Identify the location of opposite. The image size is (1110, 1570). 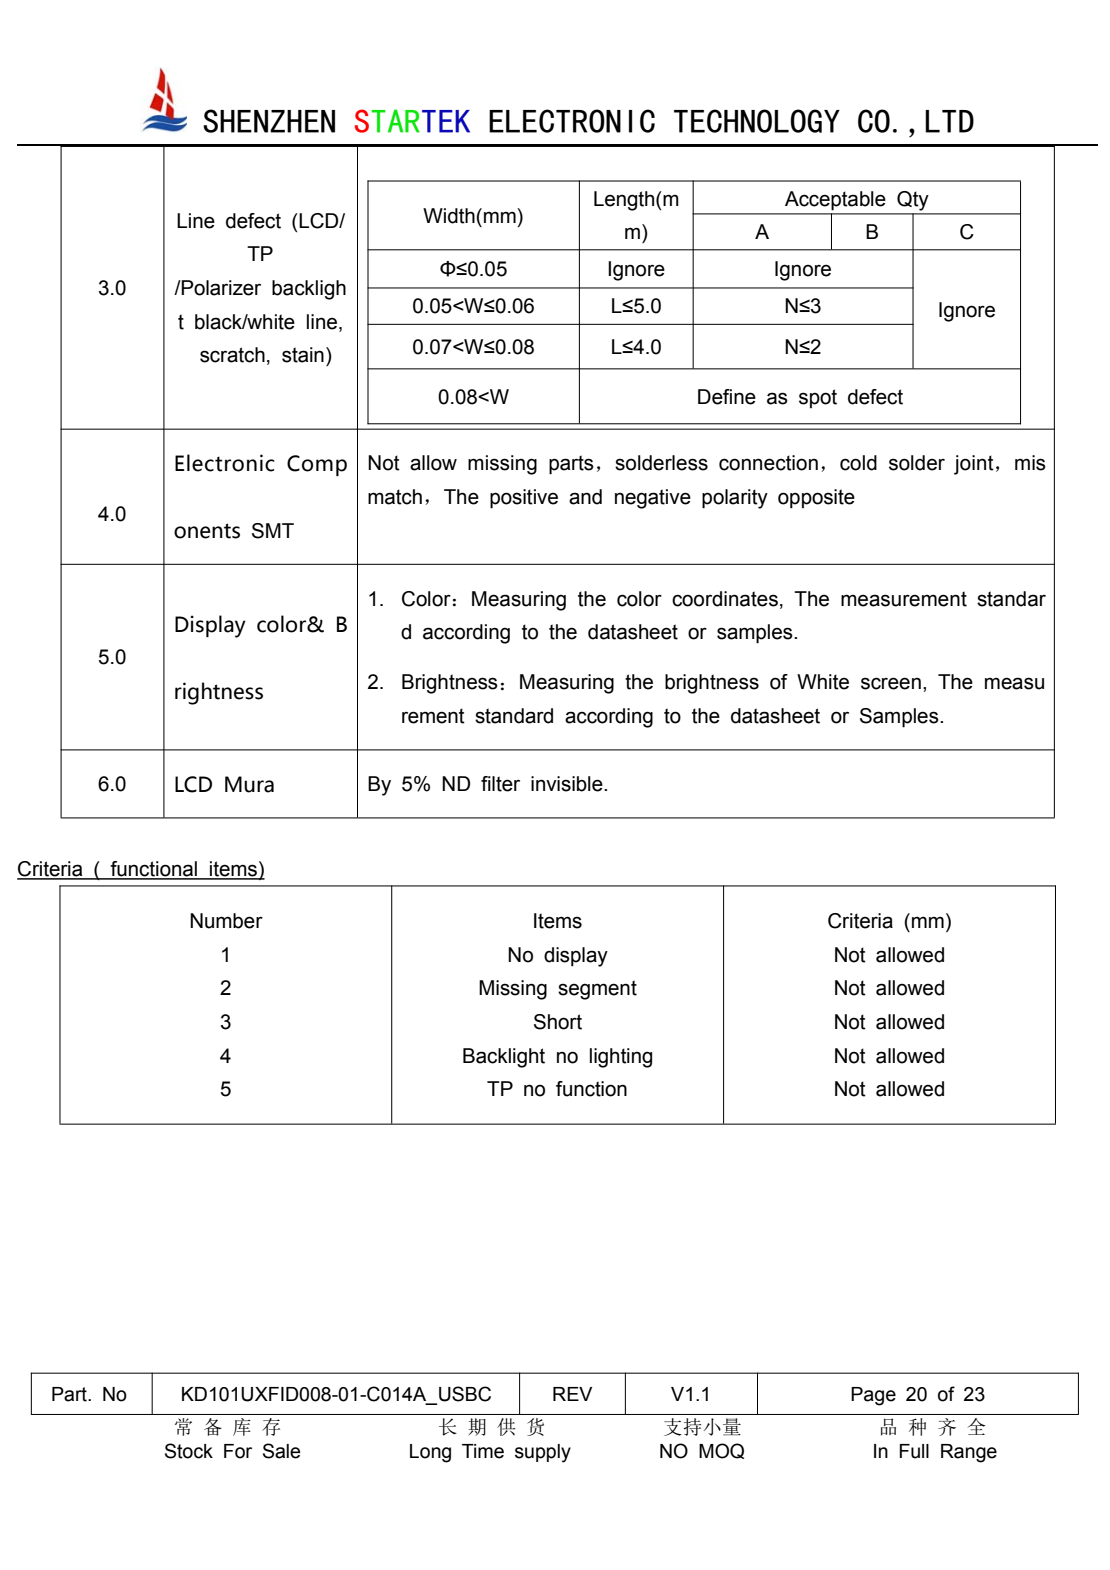
(816, 498).
